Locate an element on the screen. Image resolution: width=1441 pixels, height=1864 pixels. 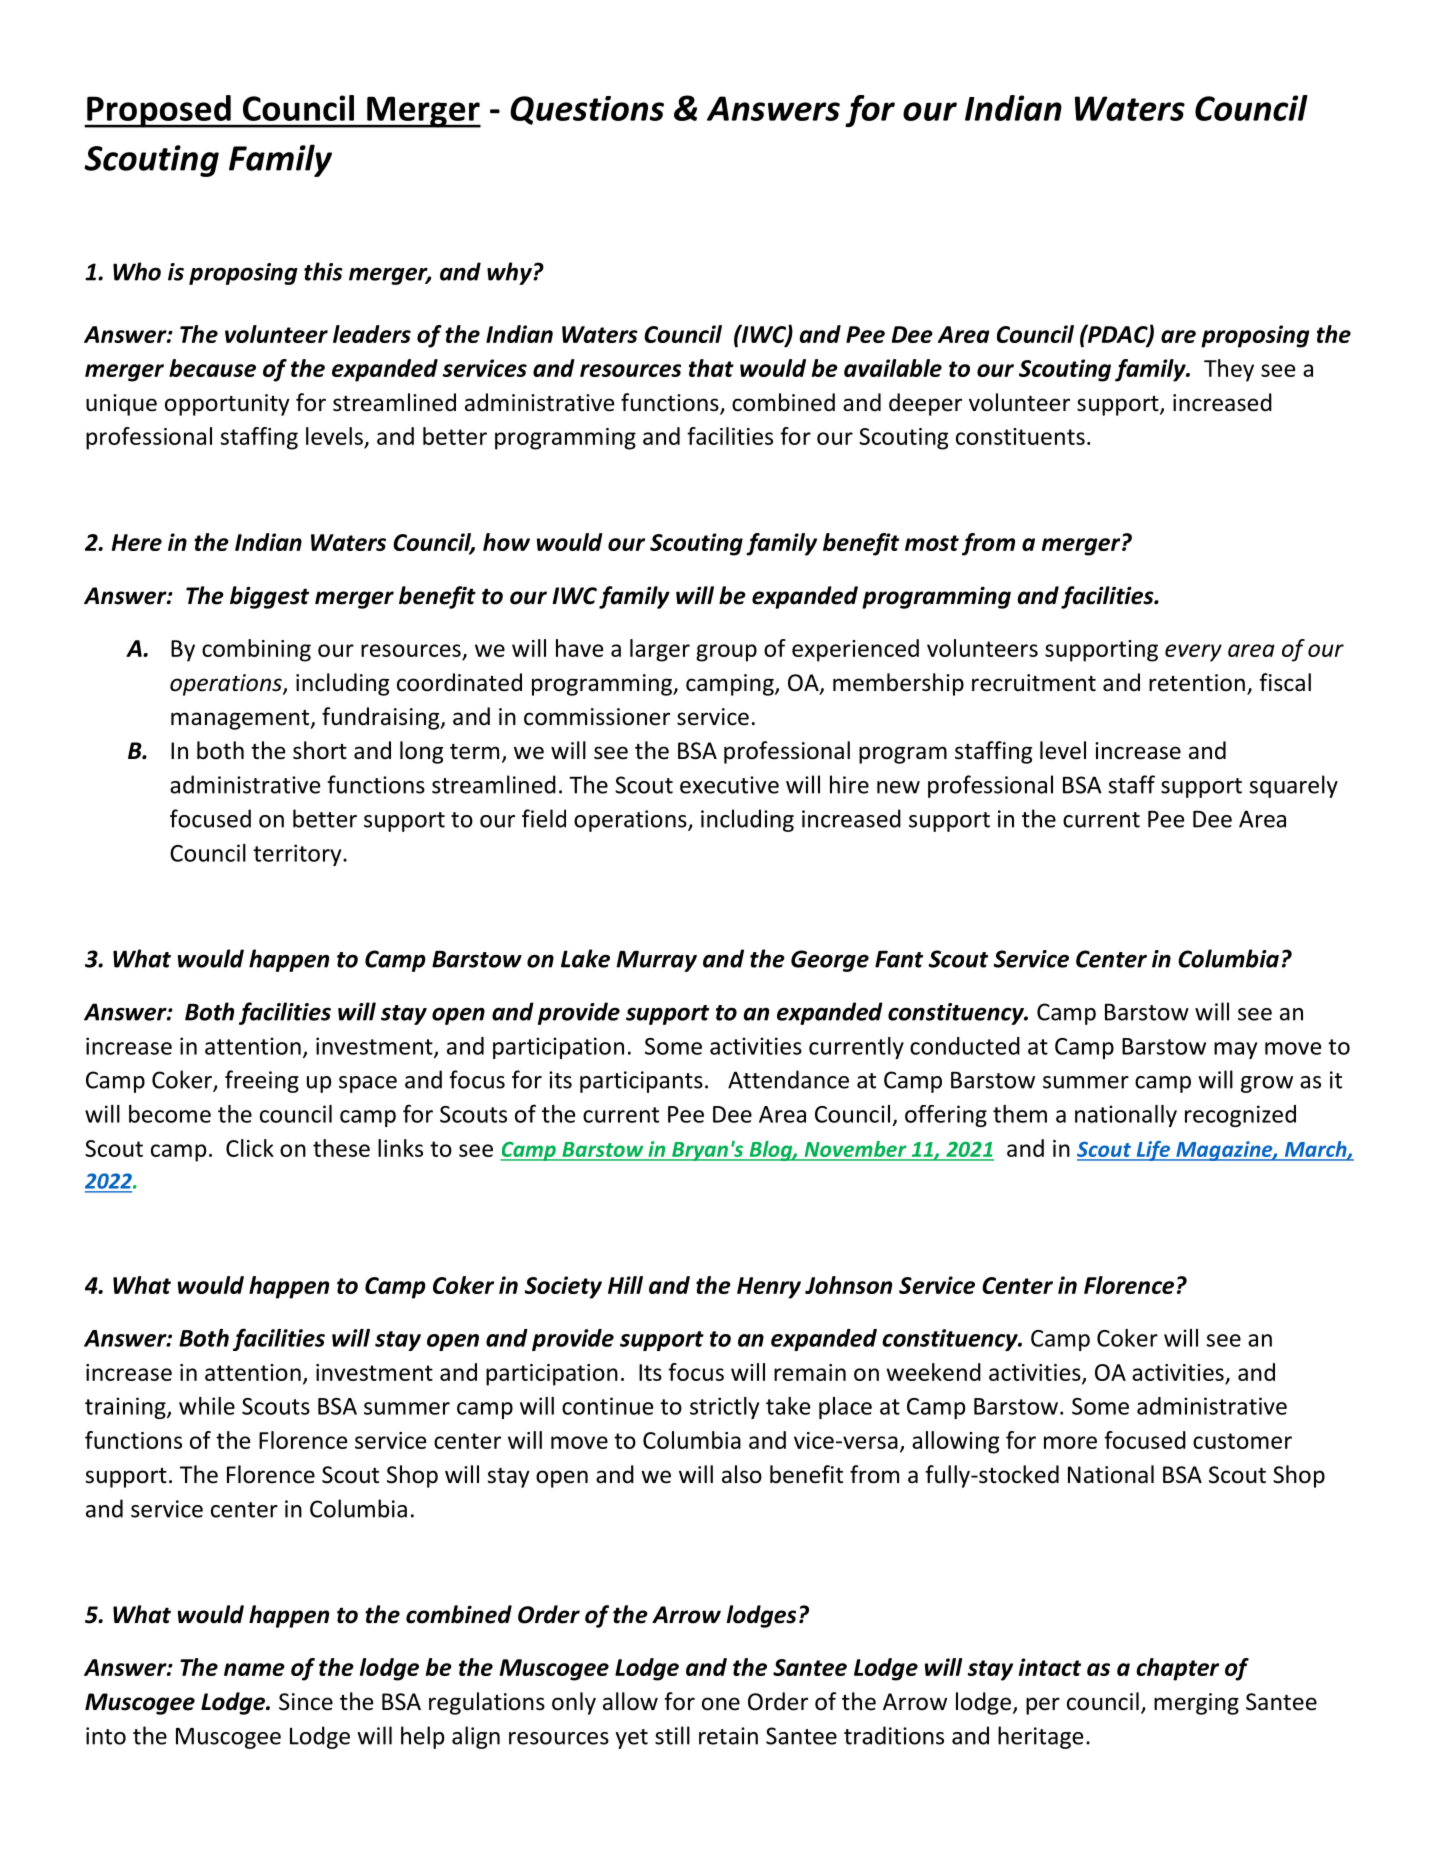
name is located at coordinates (254, 1669).
